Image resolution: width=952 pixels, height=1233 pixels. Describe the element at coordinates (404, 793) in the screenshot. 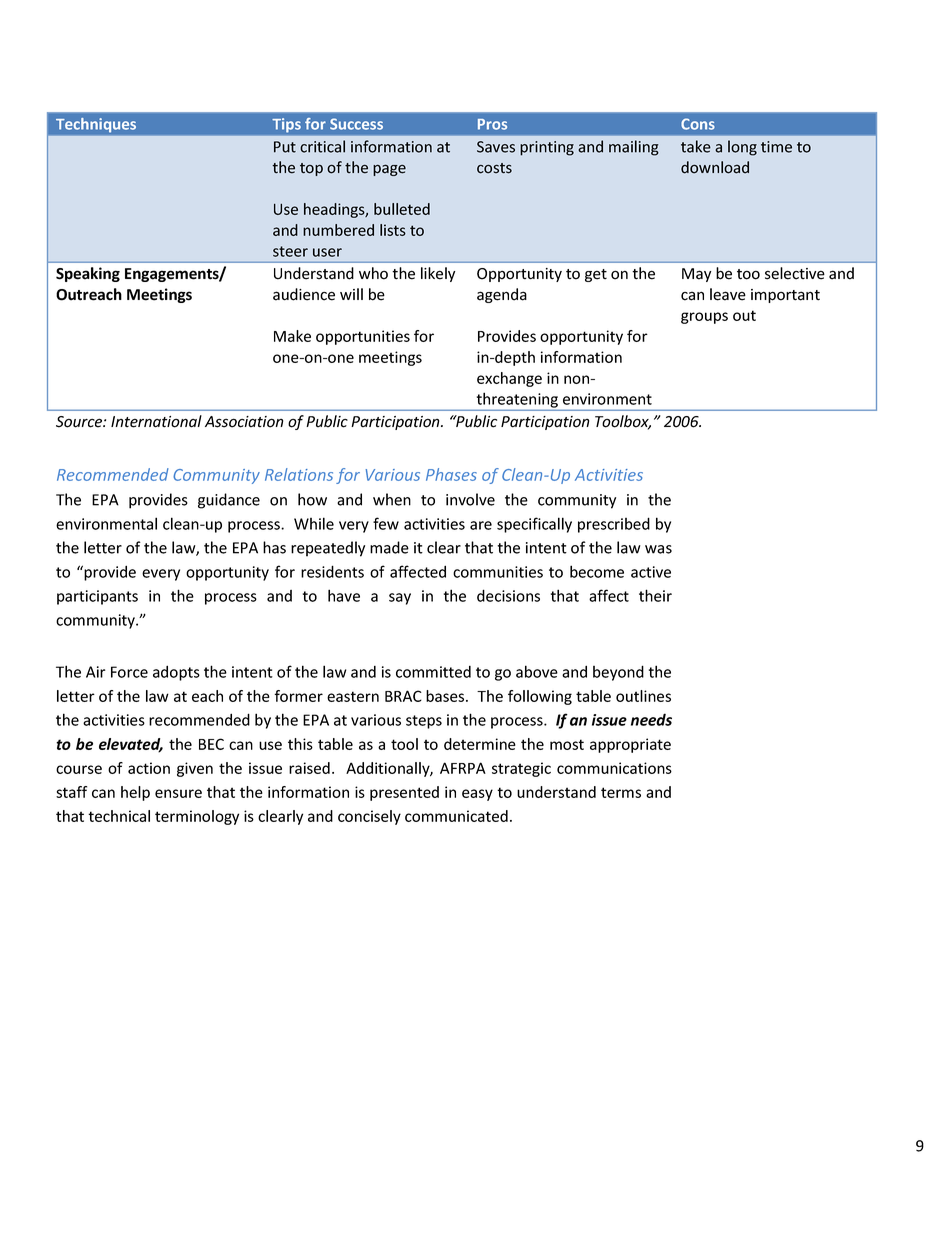

I see `presented` at that location.
